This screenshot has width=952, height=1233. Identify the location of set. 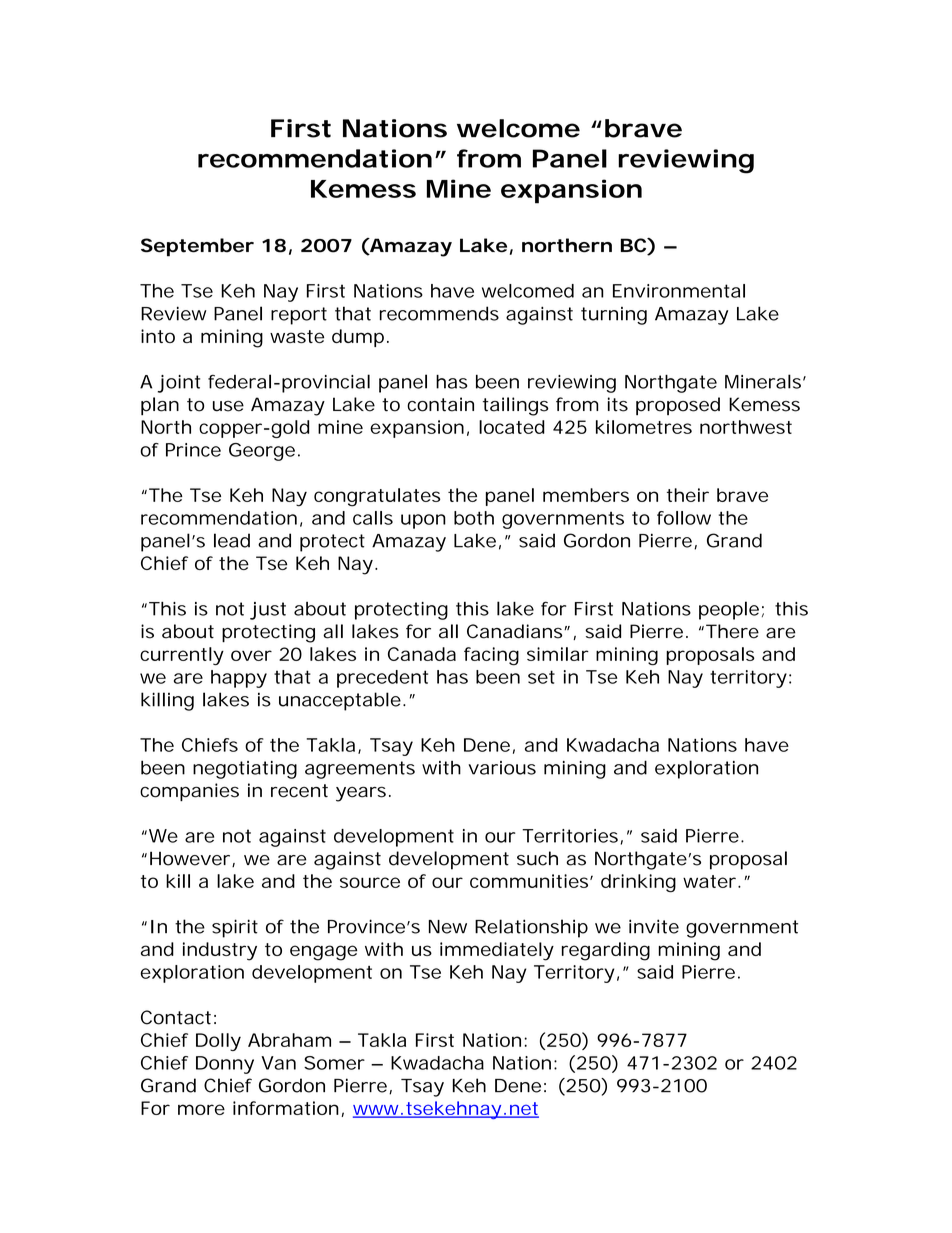
(541, 677).
